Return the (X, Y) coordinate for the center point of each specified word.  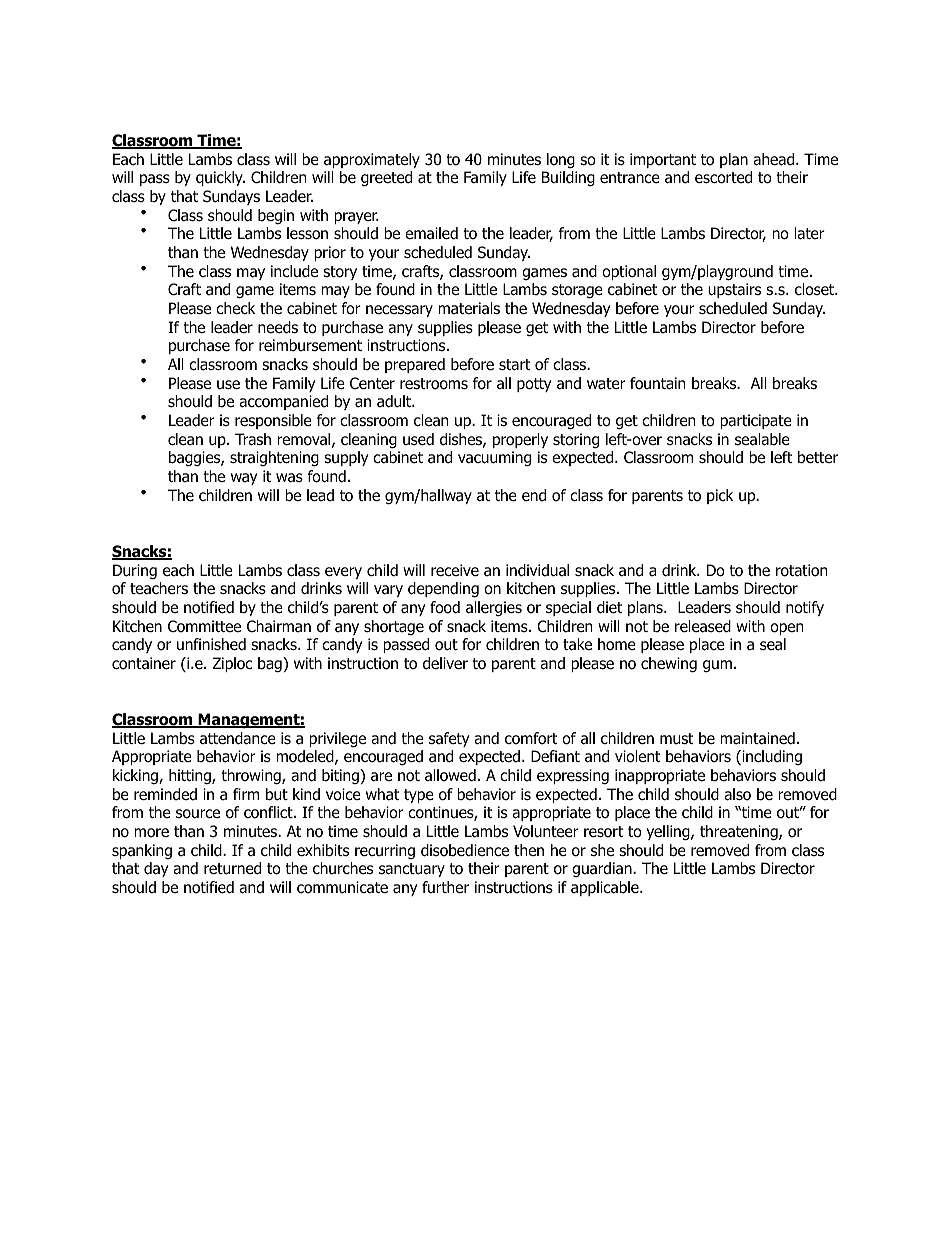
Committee (204, 626)
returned (232, 868)
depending (443, 590)
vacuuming (494, 458)
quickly (220, 178)
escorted (723, 177)
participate (756, 421)
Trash (253, 439)
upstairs (734, 290)
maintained (757, 738)
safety (449, 739)
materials (469, 308)
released (703, 626)
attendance (238, 738)
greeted (386, 179)
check (236, 308)
